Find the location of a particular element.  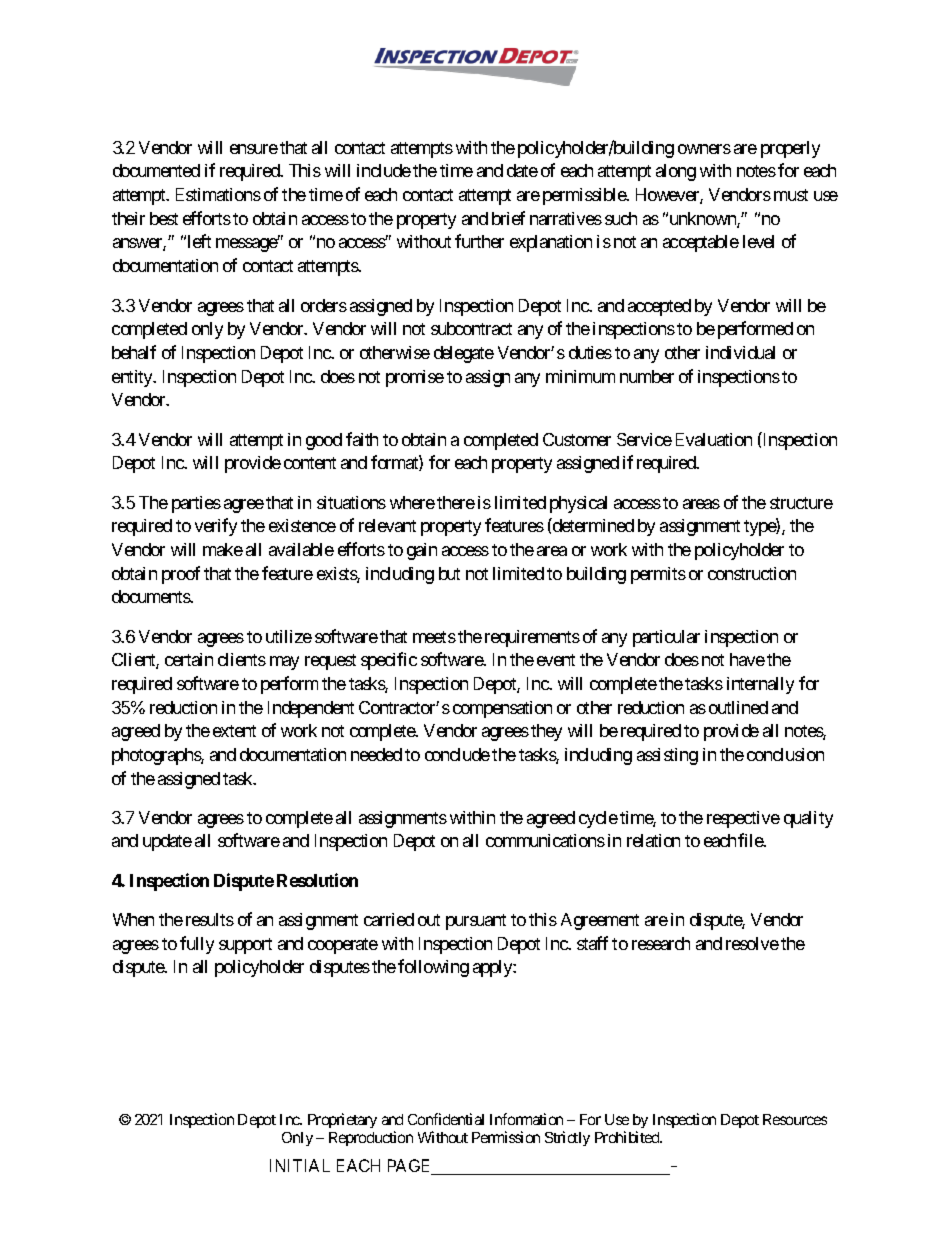

owners is located at coordinates (704, 149).
